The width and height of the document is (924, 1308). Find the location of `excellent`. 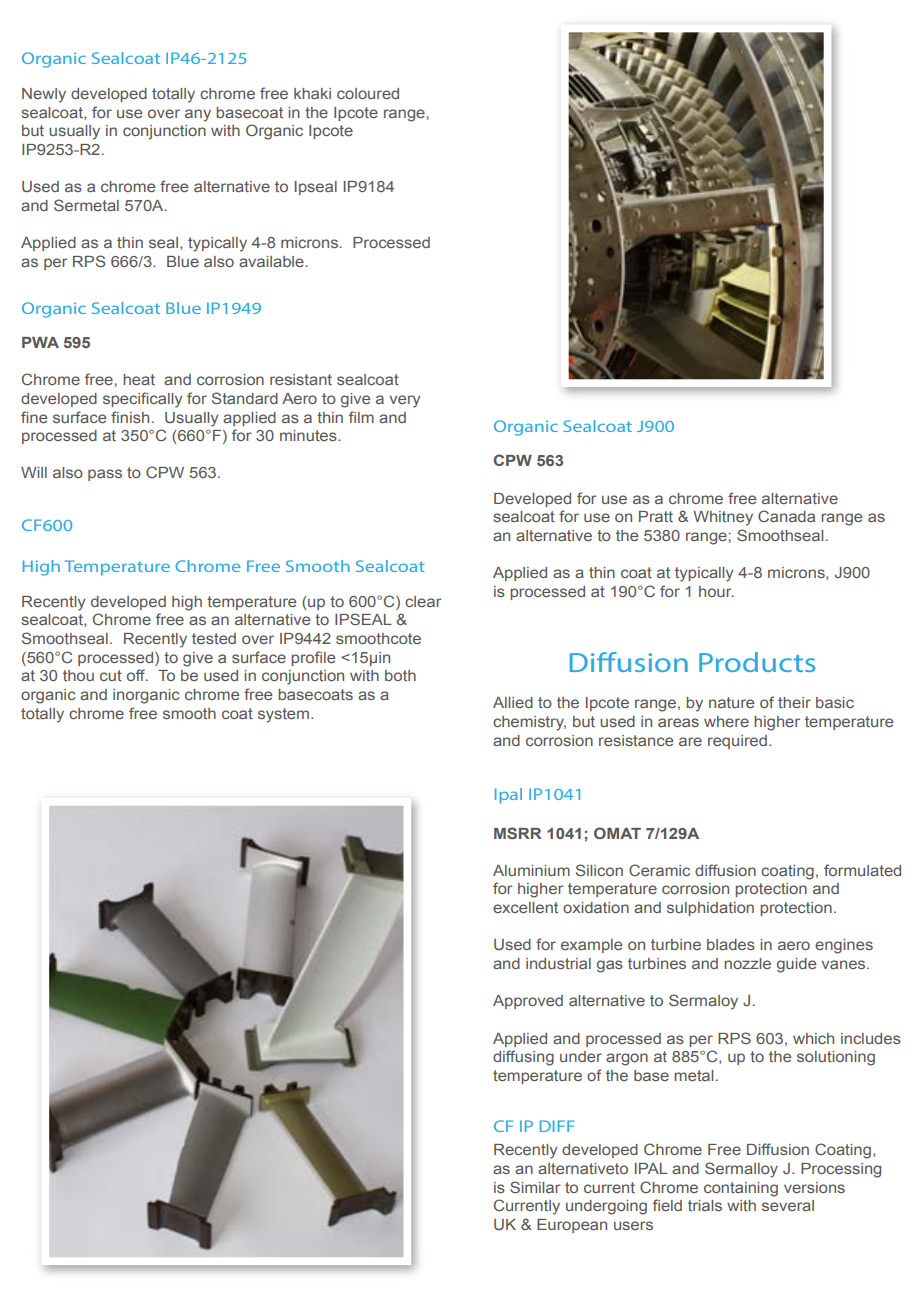

excellent is located at coordinates (525, 907).
